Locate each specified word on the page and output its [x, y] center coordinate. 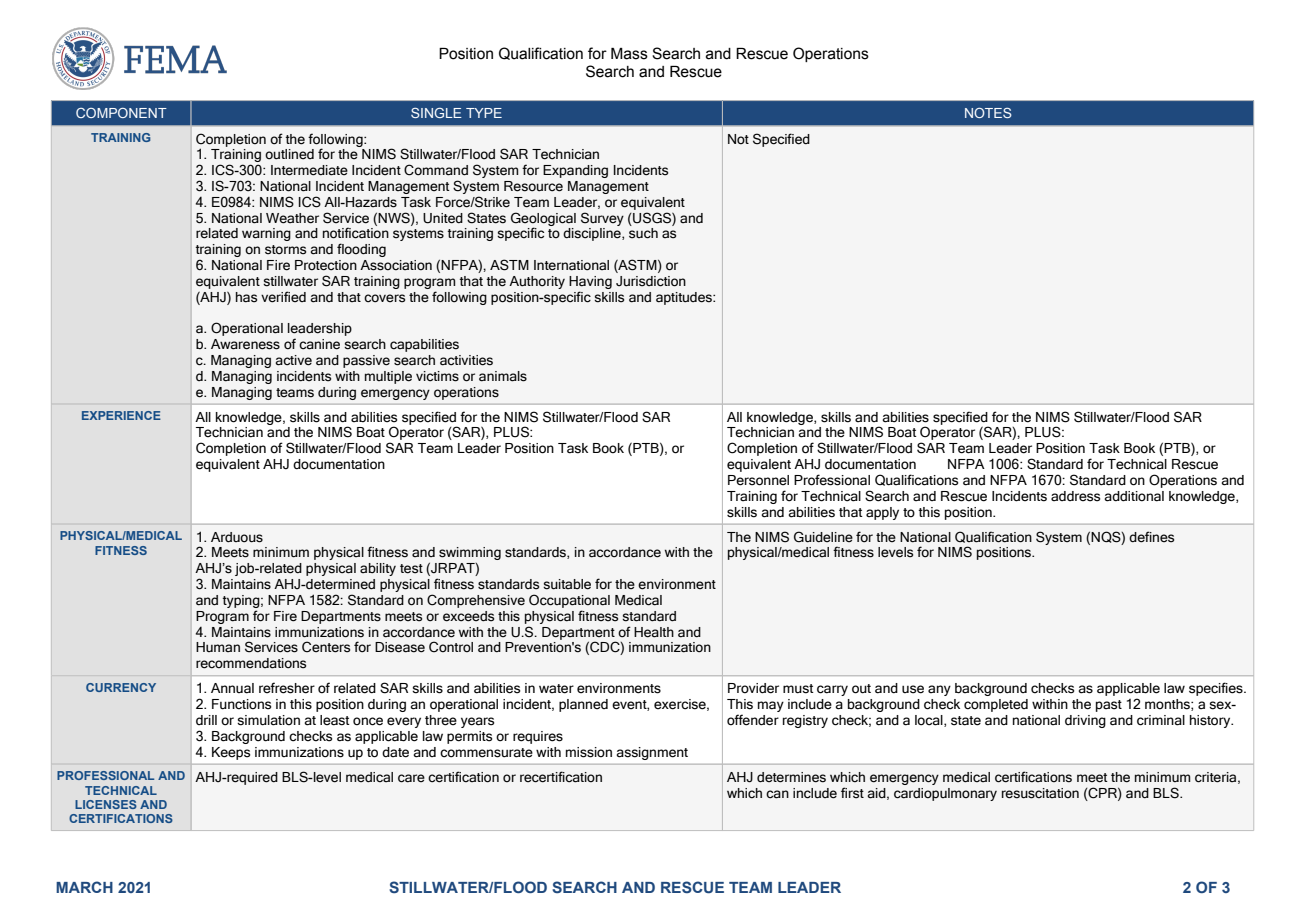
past [1109, 706]
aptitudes [685, 298]
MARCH [84, 887]
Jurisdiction [651, 281]
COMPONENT [121, 113]
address [1075, 496]
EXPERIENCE [121, 415]
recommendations [251, 663]
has [246, 297]
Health [654, 632]
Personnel [758, 480]
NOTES [988, 113]
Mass [629, 54]
